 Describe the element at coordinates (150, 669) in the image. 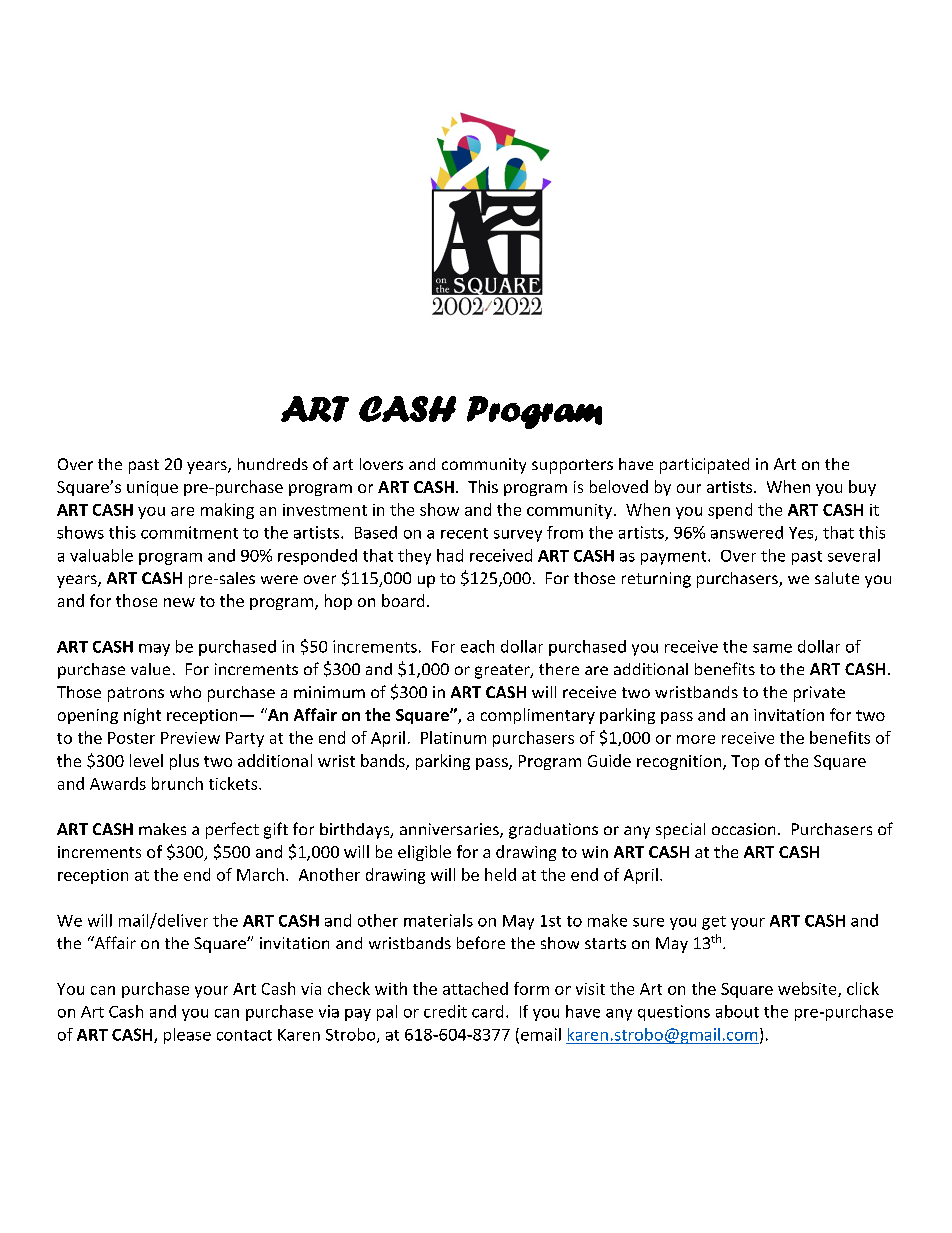

I see `value` at that location.
